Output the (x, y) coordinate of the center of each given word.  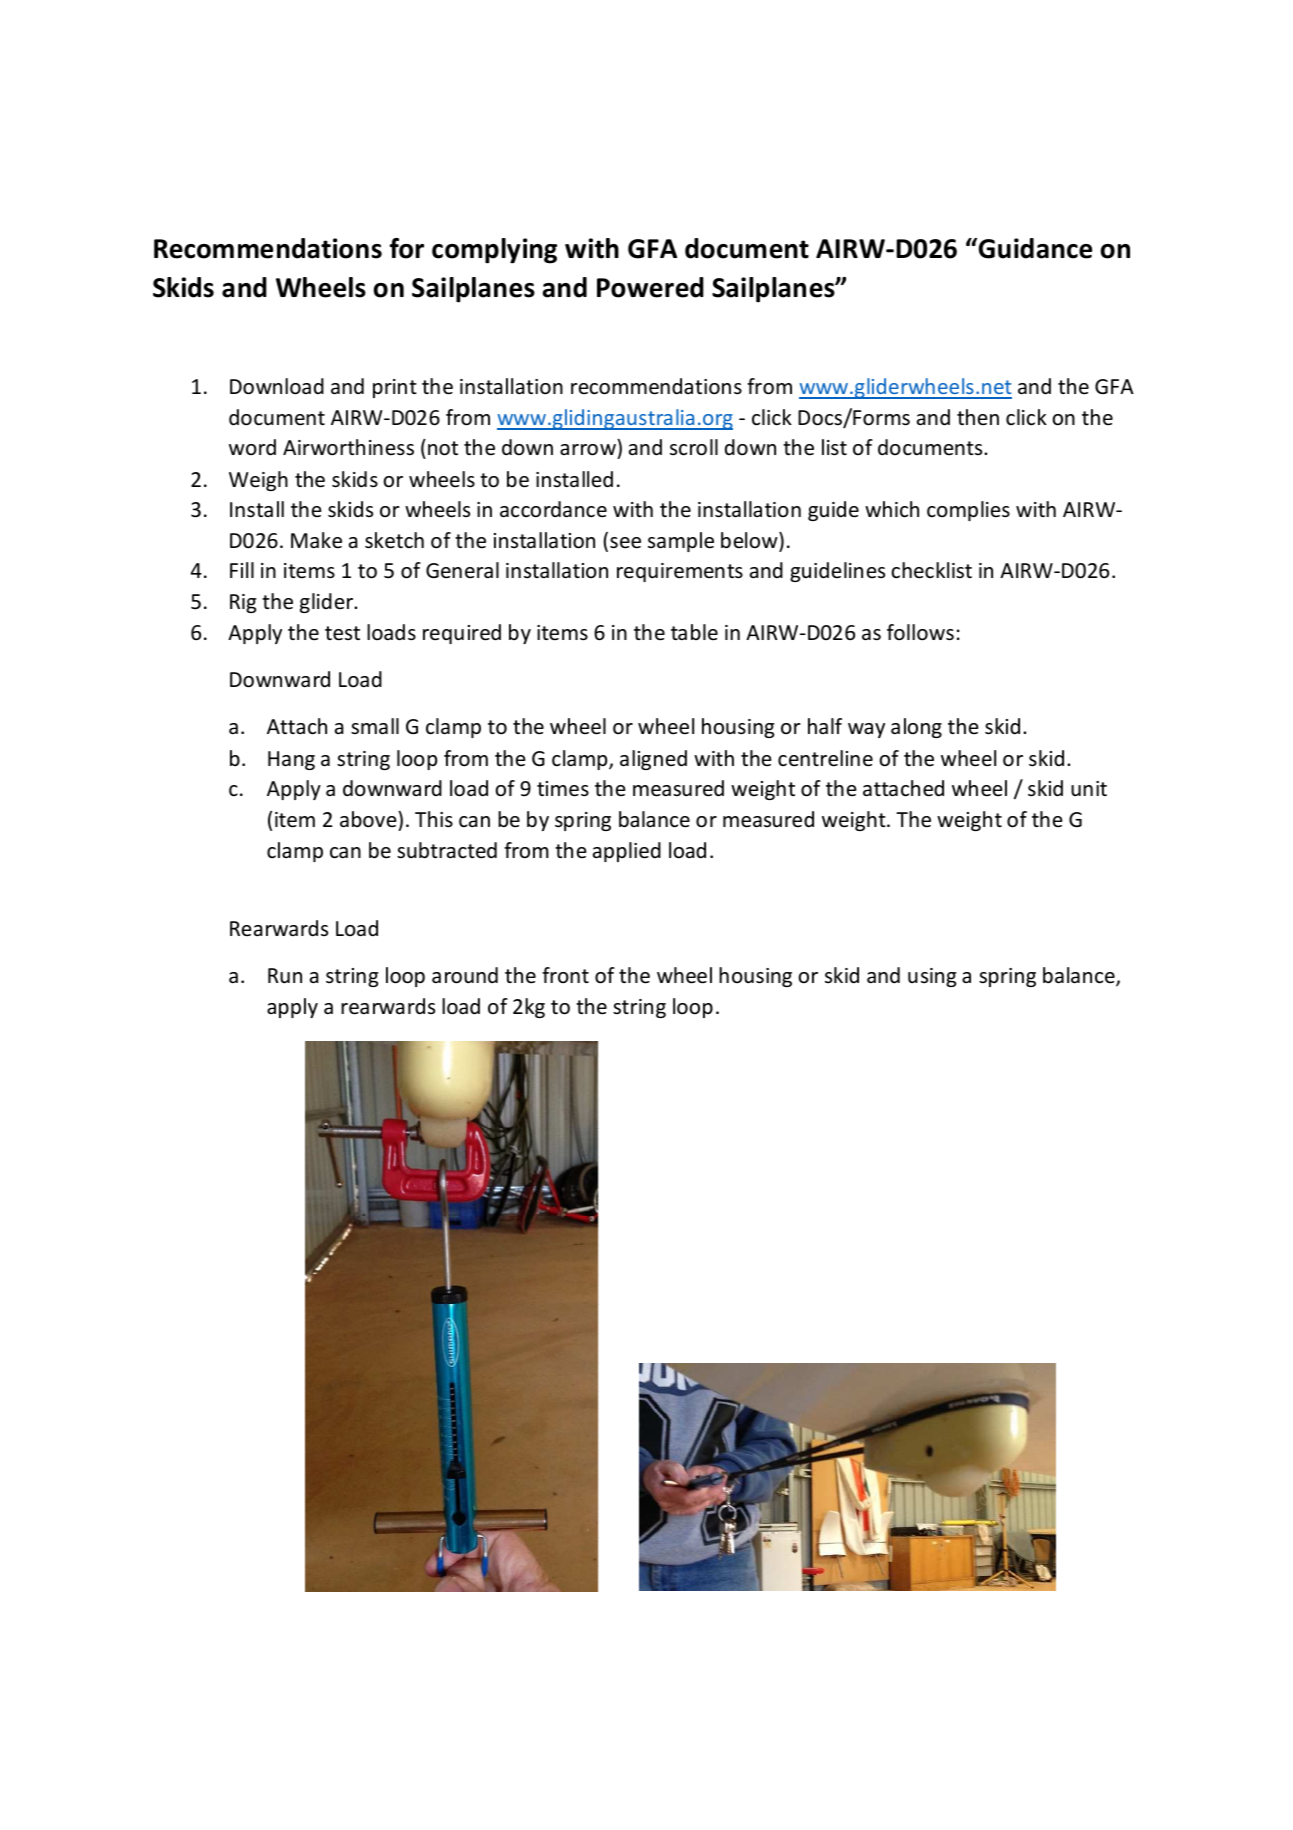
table (694, 632)
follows (920, 632)
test (342, 633)
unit (1089, 788)
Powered (650, 287)
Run (285, 975)
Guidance (1034, 248)
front (565, 975)
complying (494, 251)
